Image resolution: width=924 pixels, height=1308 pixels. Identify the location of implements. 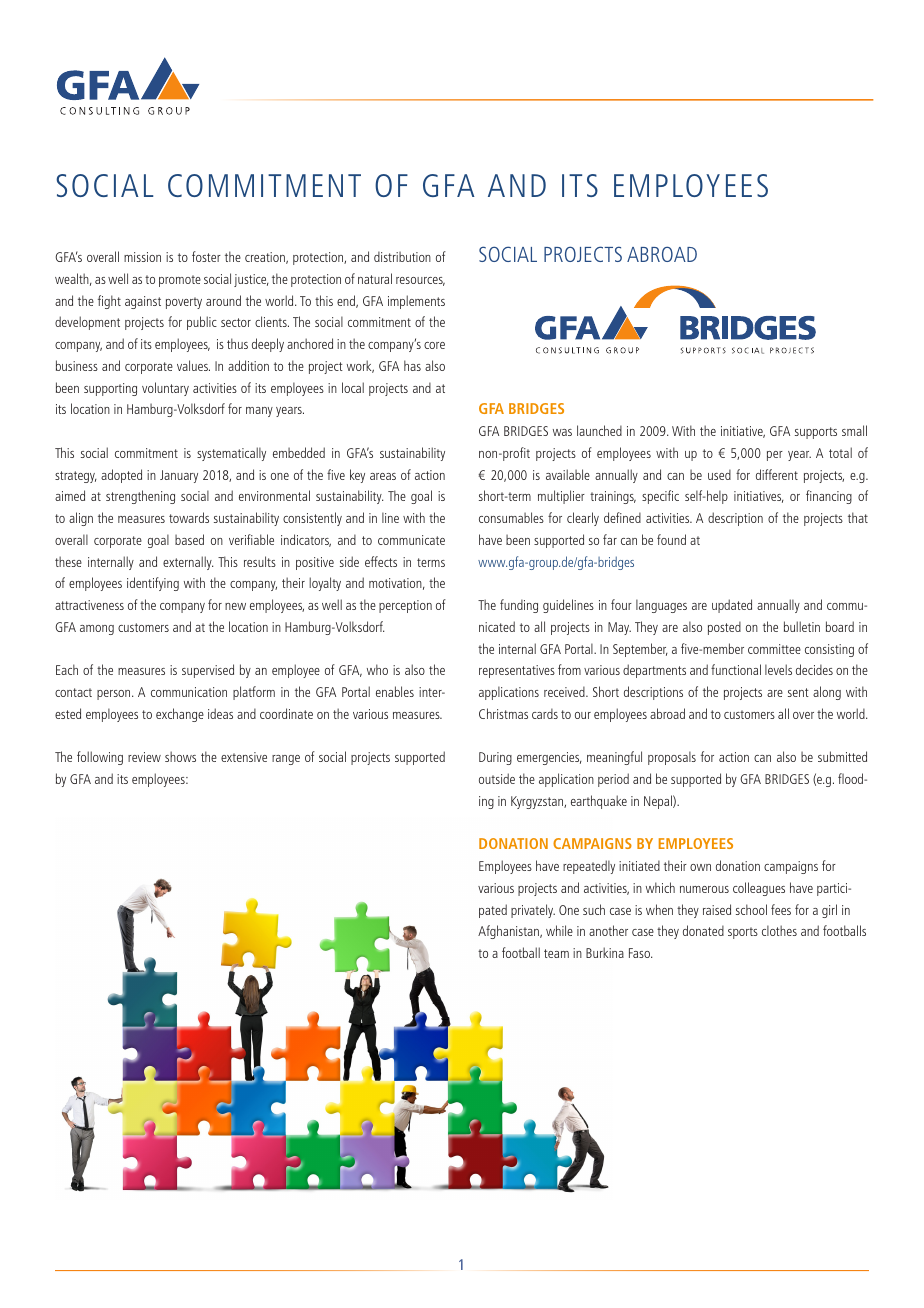
(416, 302).
